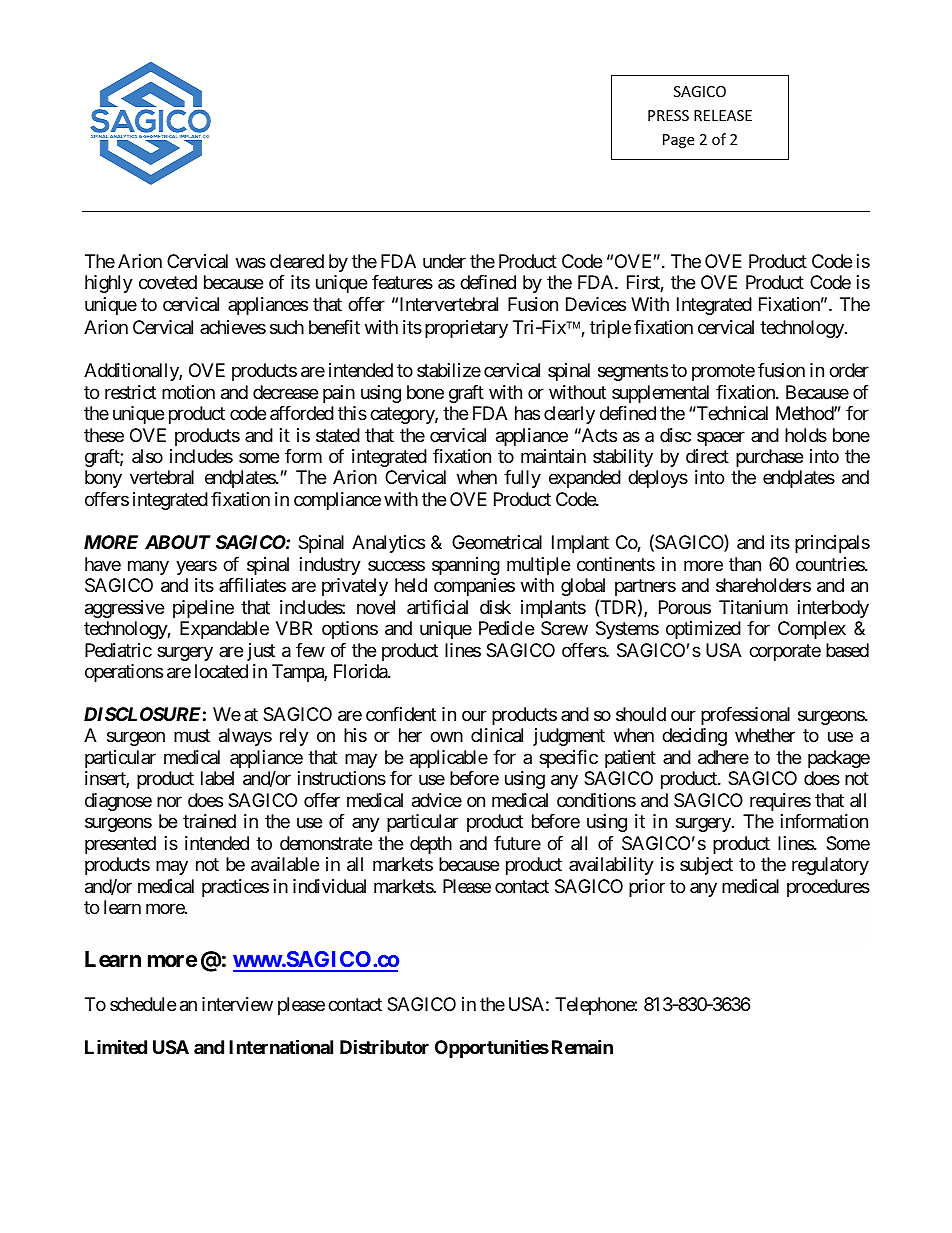 The width and height of the image is (952, 1233). What do you see at coordinates (723, 115) in the image?
I see `RELEASE` at bounding box center [723, 115].
